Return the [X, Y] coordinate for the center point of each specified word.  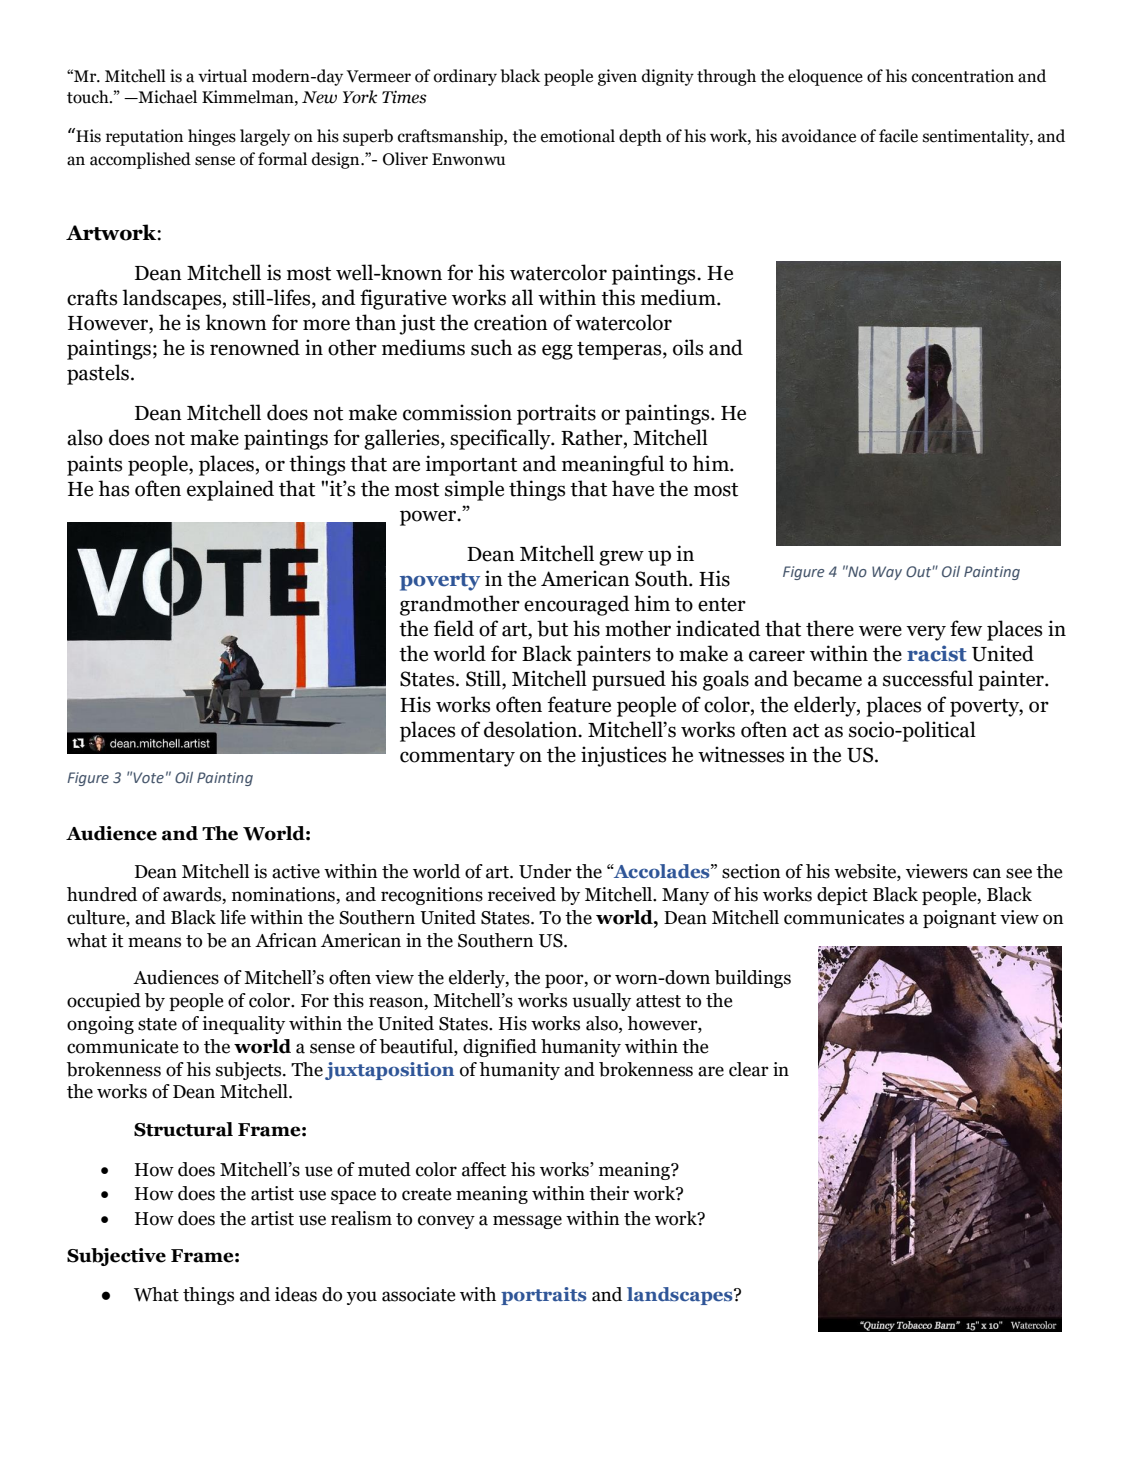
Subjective [116, 1257]
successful [928, 678]
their [609, 1193]
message [527, 1222]
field [453, 628]
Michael [167, 97]
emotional [578, 136]
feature [579, 704]
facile [898, 136]
